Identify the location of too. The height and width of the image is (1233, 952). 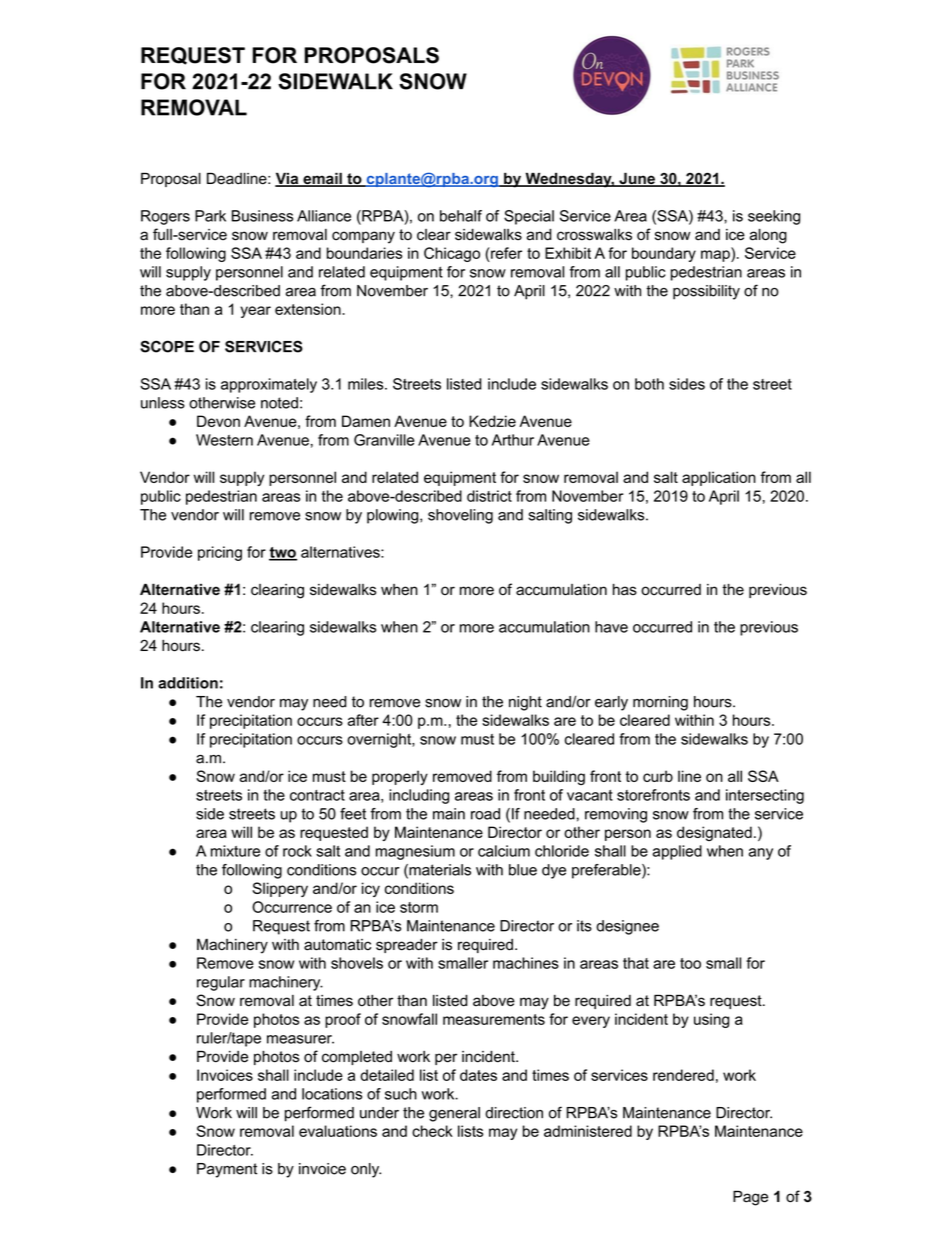
(690, 963).
